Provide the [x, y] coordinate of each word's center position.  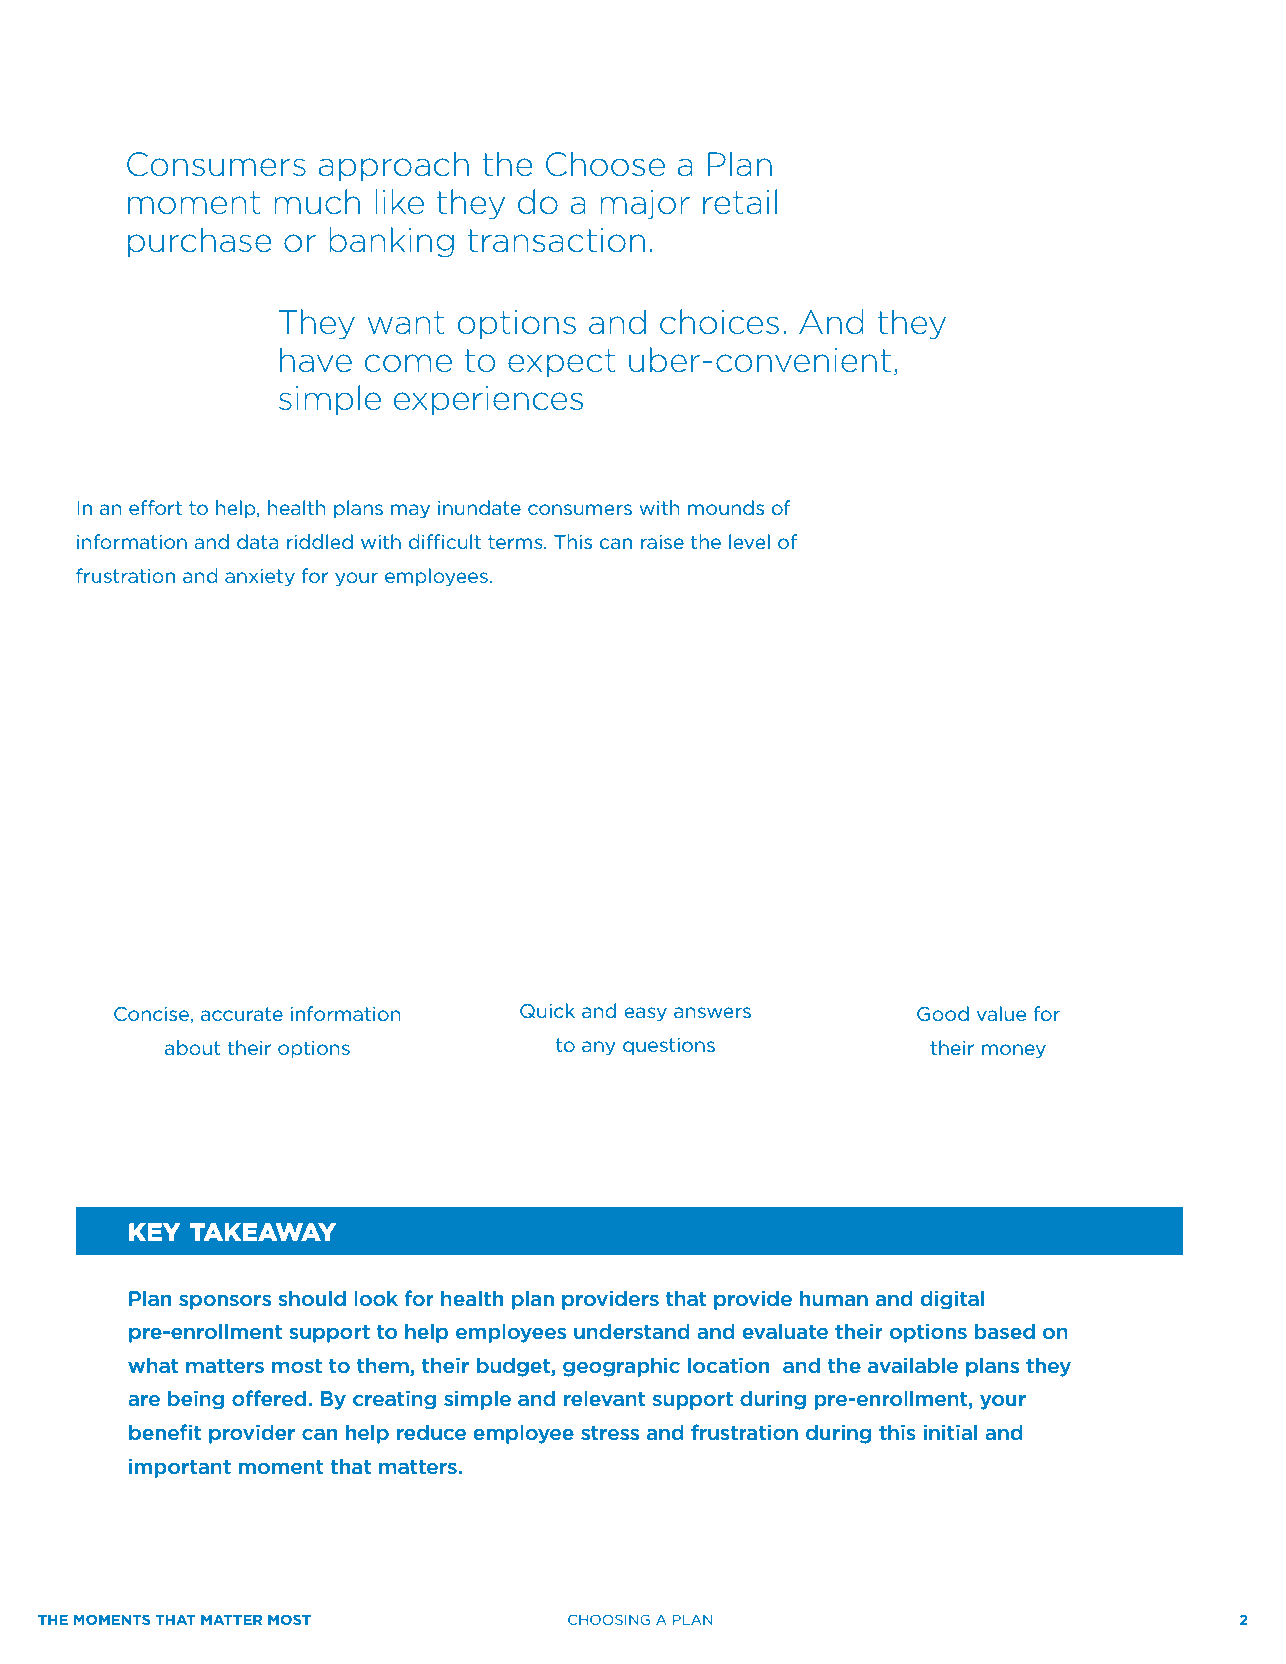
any [599, 1048]
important [180, 1468]
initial [950, 1432]
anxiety [260, 577]
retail [740, 202]
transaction [556, 240]
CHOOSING [609, 1619]
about [193, 1047]
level [749, 541]
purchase [200, 242]
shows [552, 670]
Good [943, 1014]
